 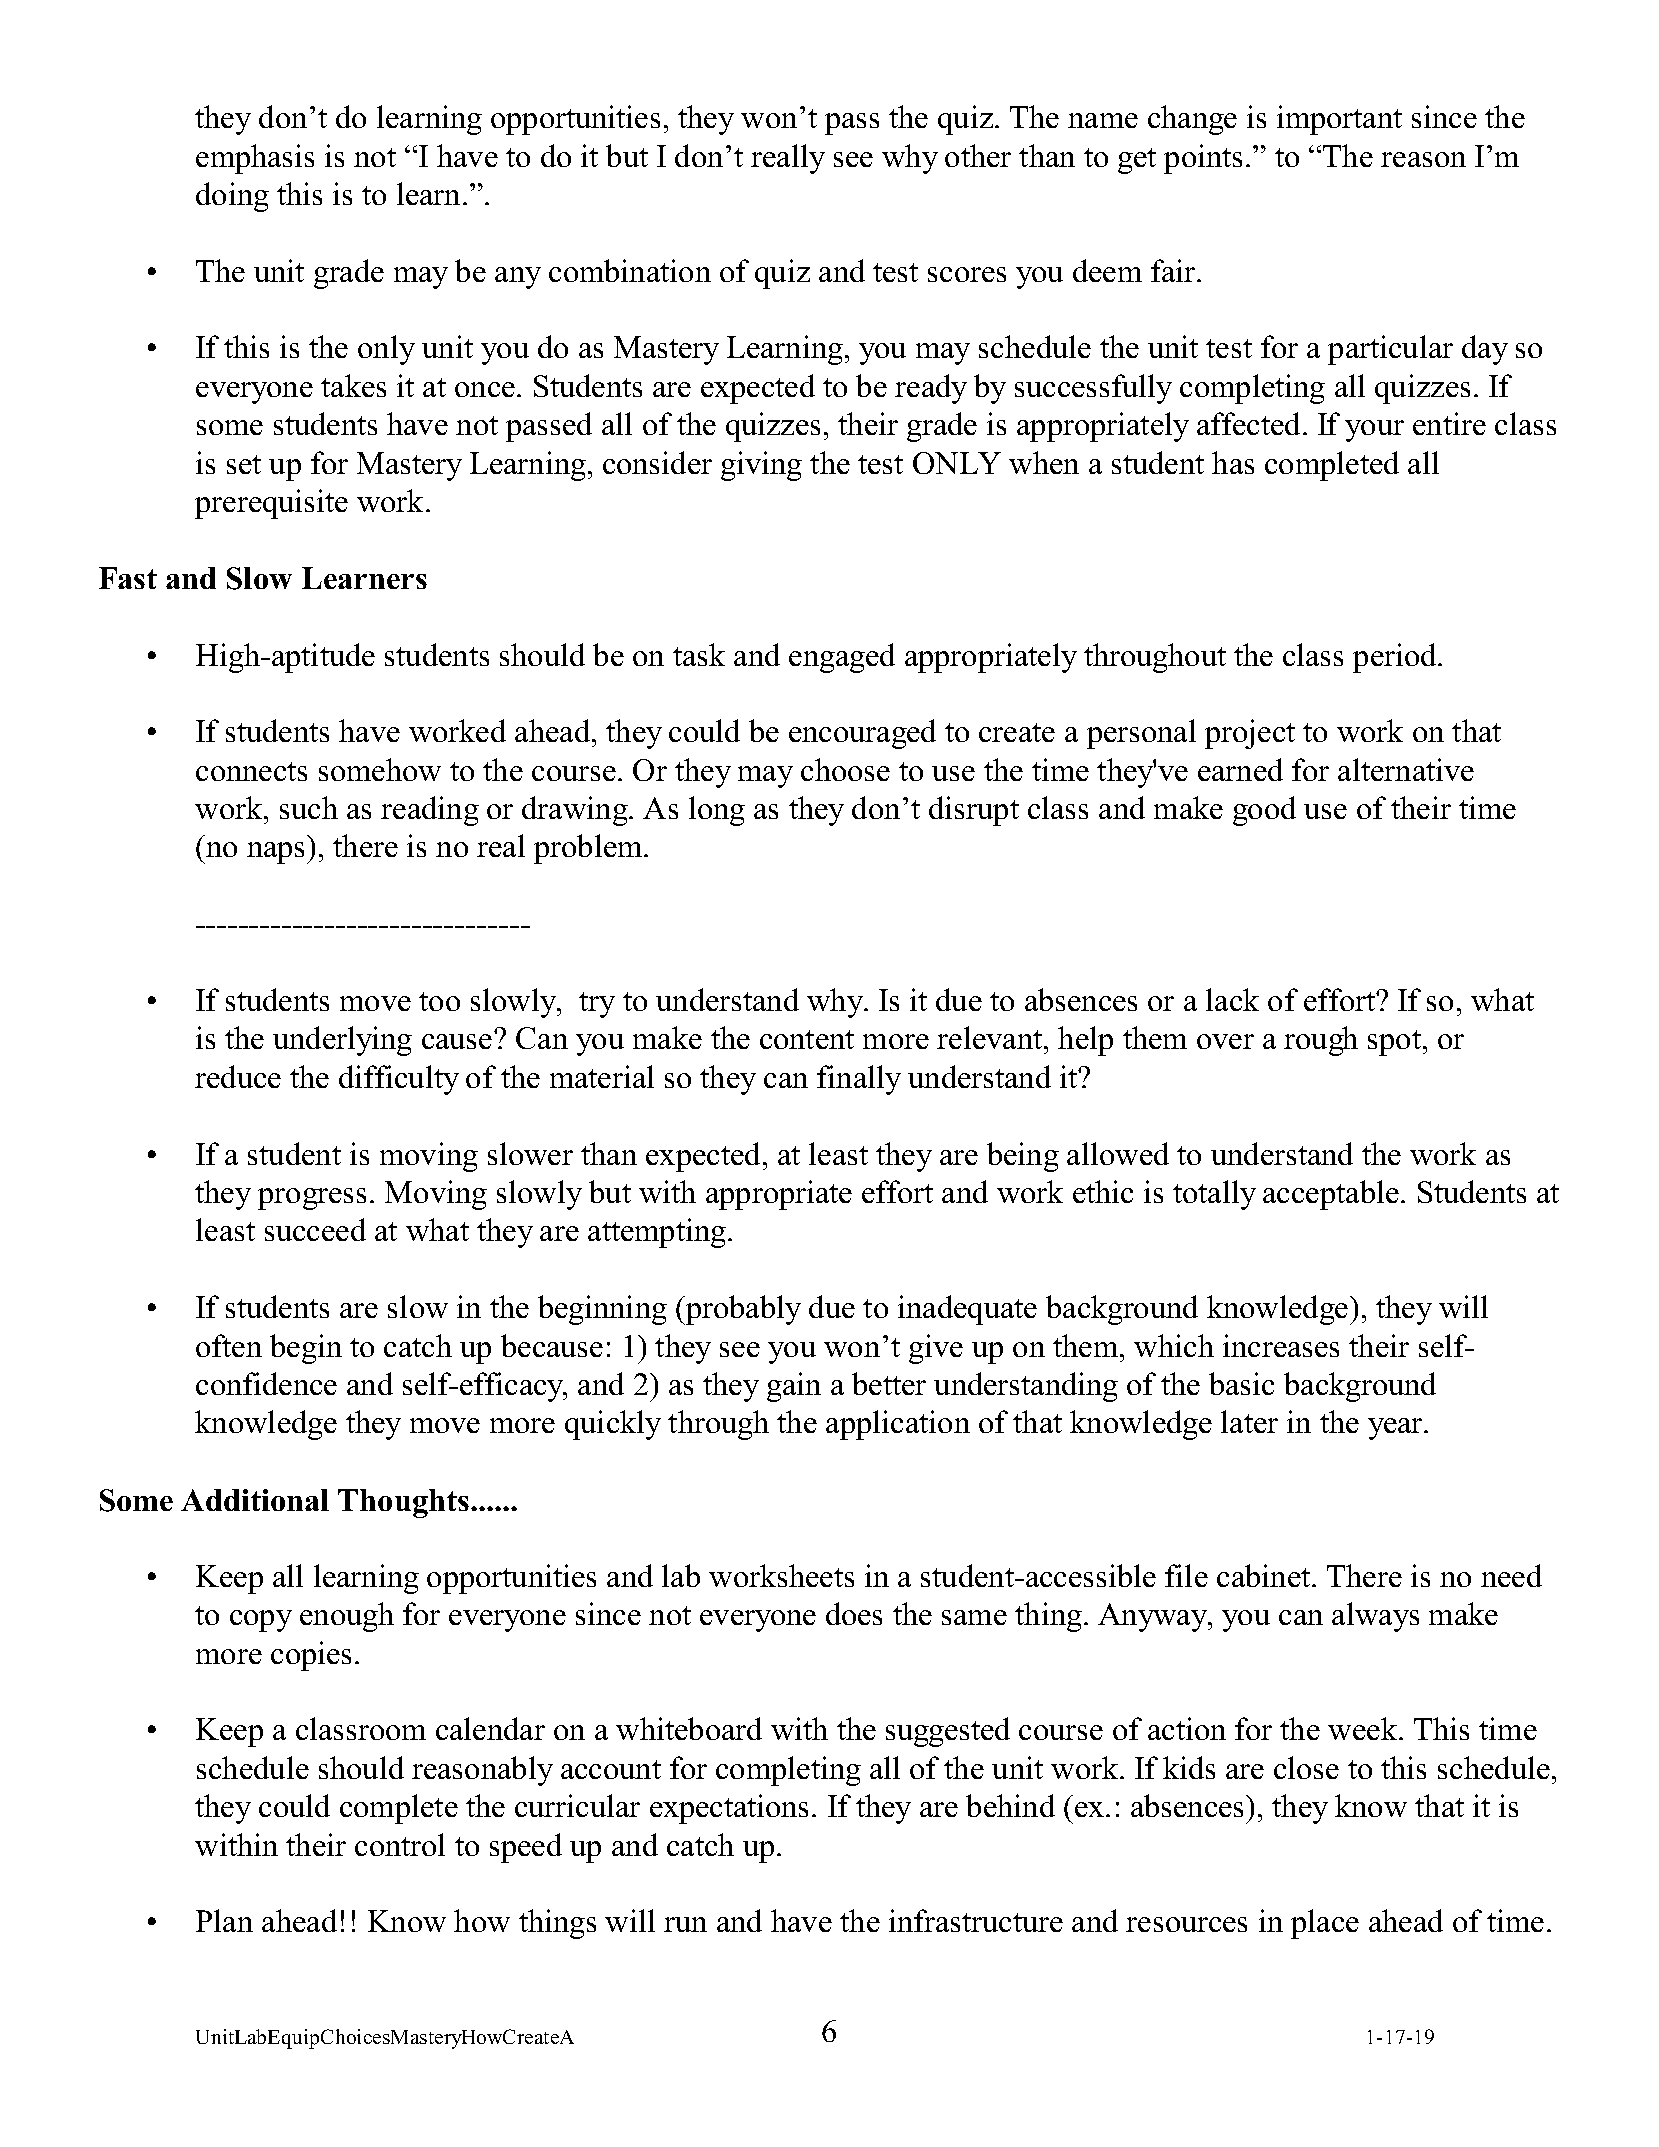 I want to click on other, so click(x=978, y=155).
